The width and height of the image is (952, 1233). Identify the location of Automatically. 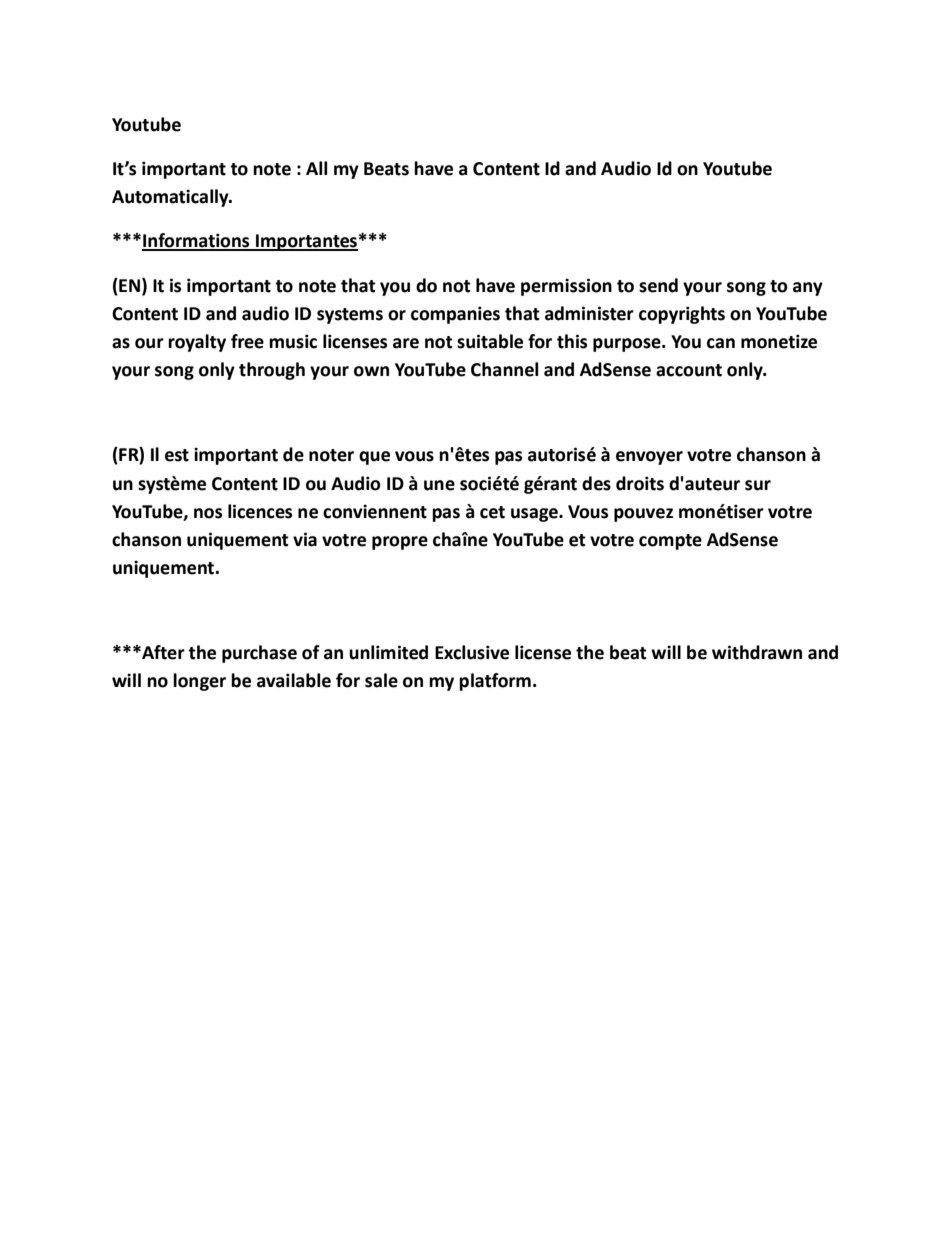
(171, 198).
